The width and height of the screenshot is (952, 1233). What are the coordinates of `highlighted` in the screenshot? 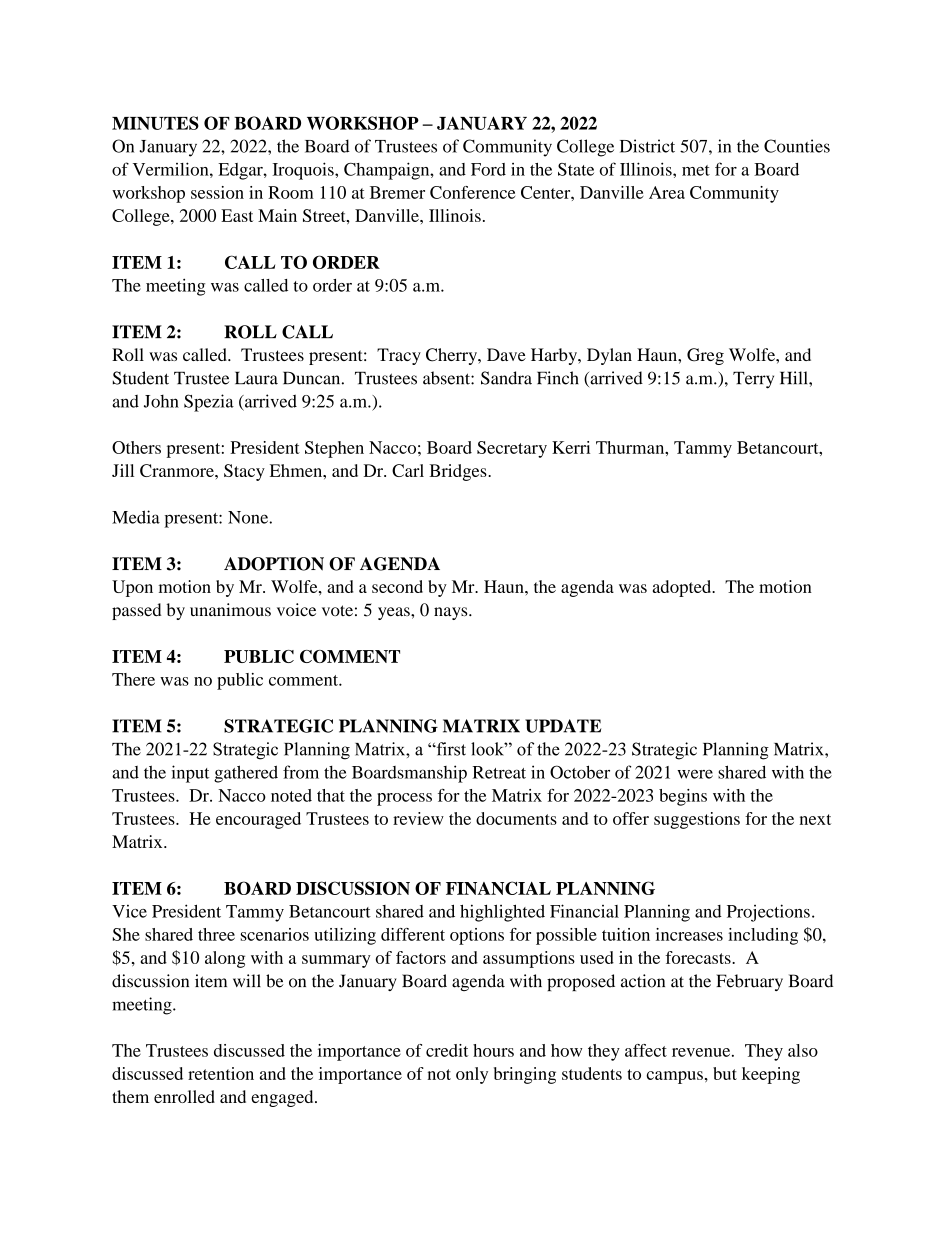 It's located at (502, 913).
